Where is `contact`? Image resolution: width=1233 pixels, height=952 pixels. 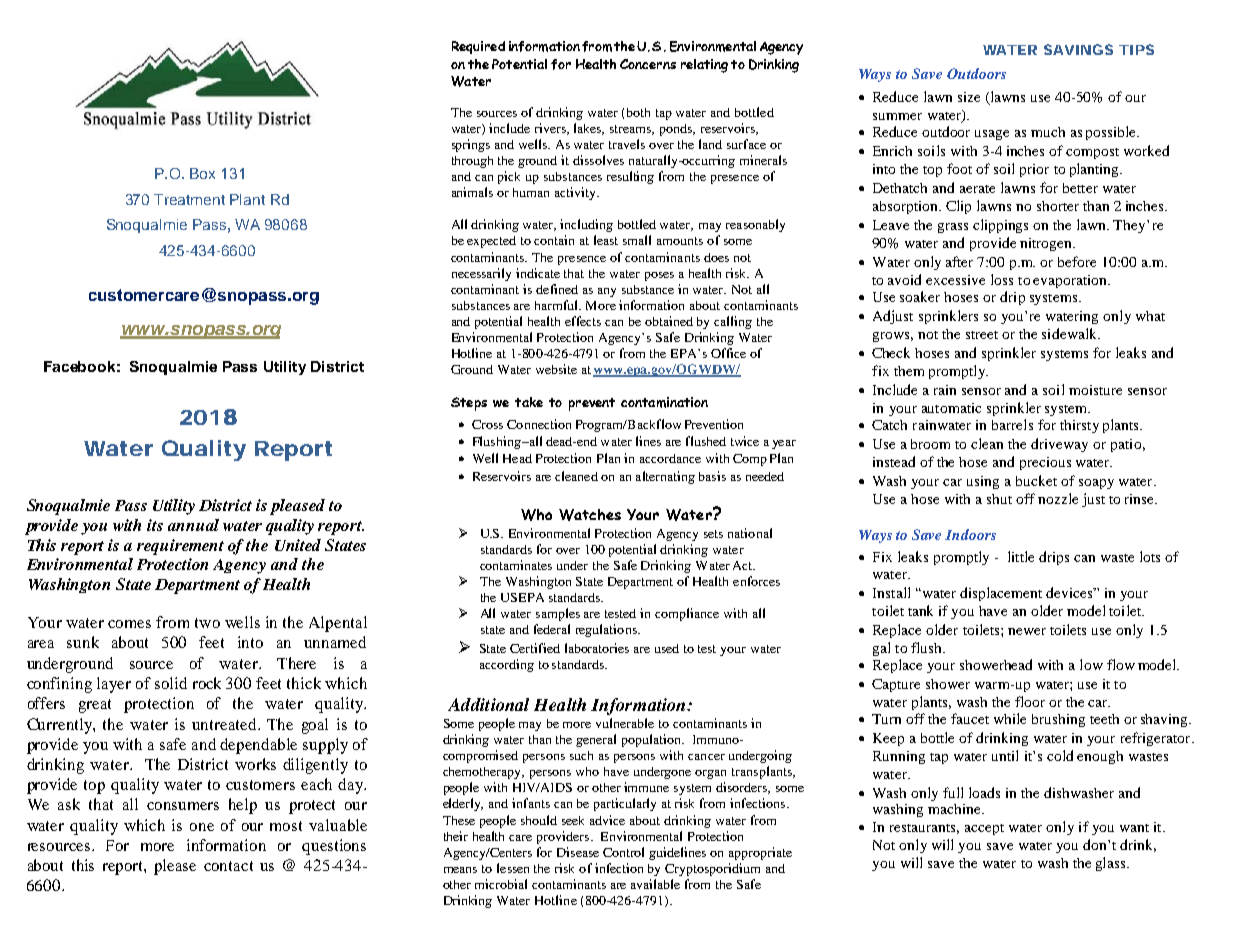
contact is located at coordinates (228, 866).
